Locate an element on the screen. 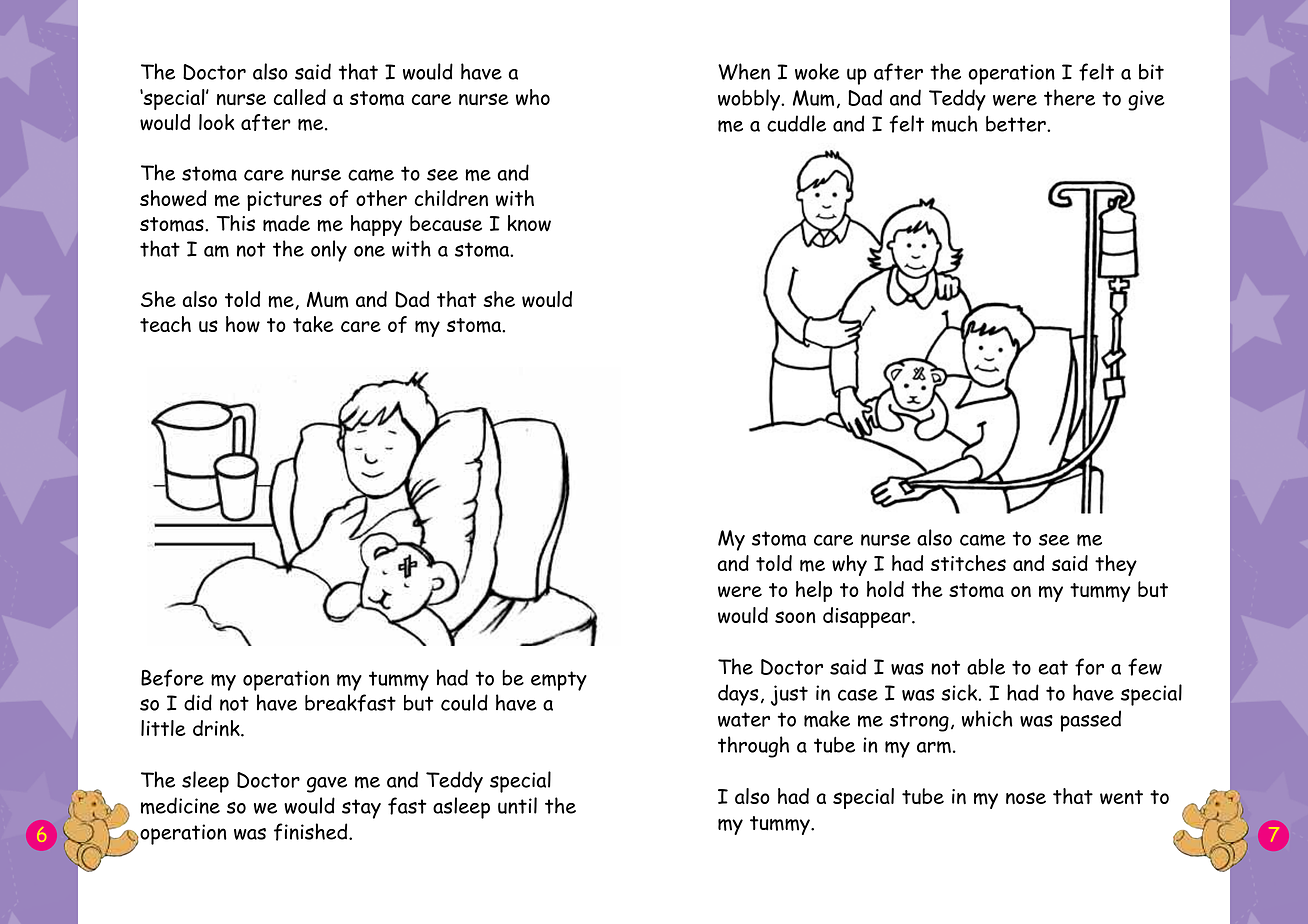 The image size is (1308, 924). nose is located at coordinates (1026, 798).
